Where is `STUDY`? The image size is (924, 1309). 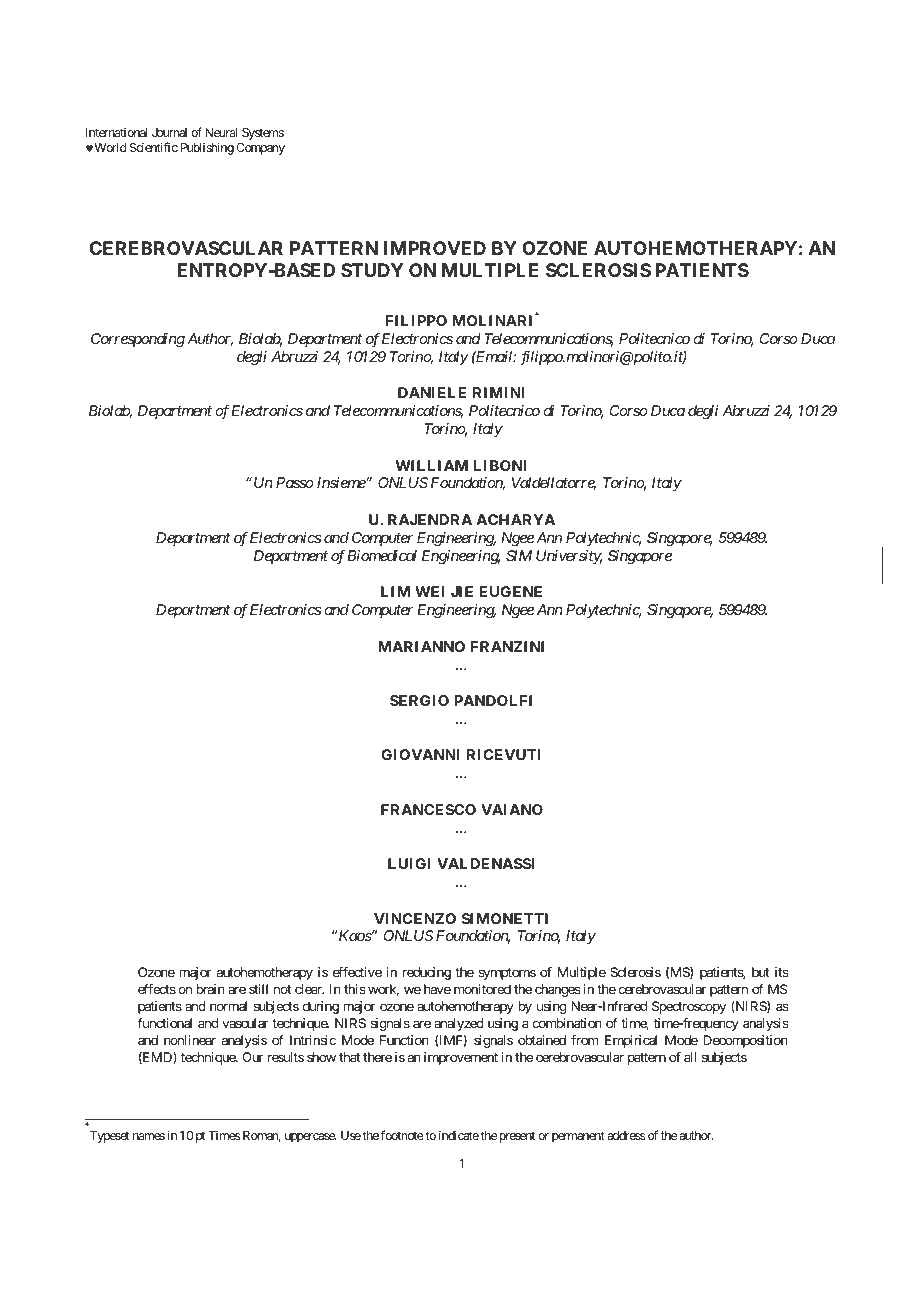
STUDY is located at coordinates (372, 270).
